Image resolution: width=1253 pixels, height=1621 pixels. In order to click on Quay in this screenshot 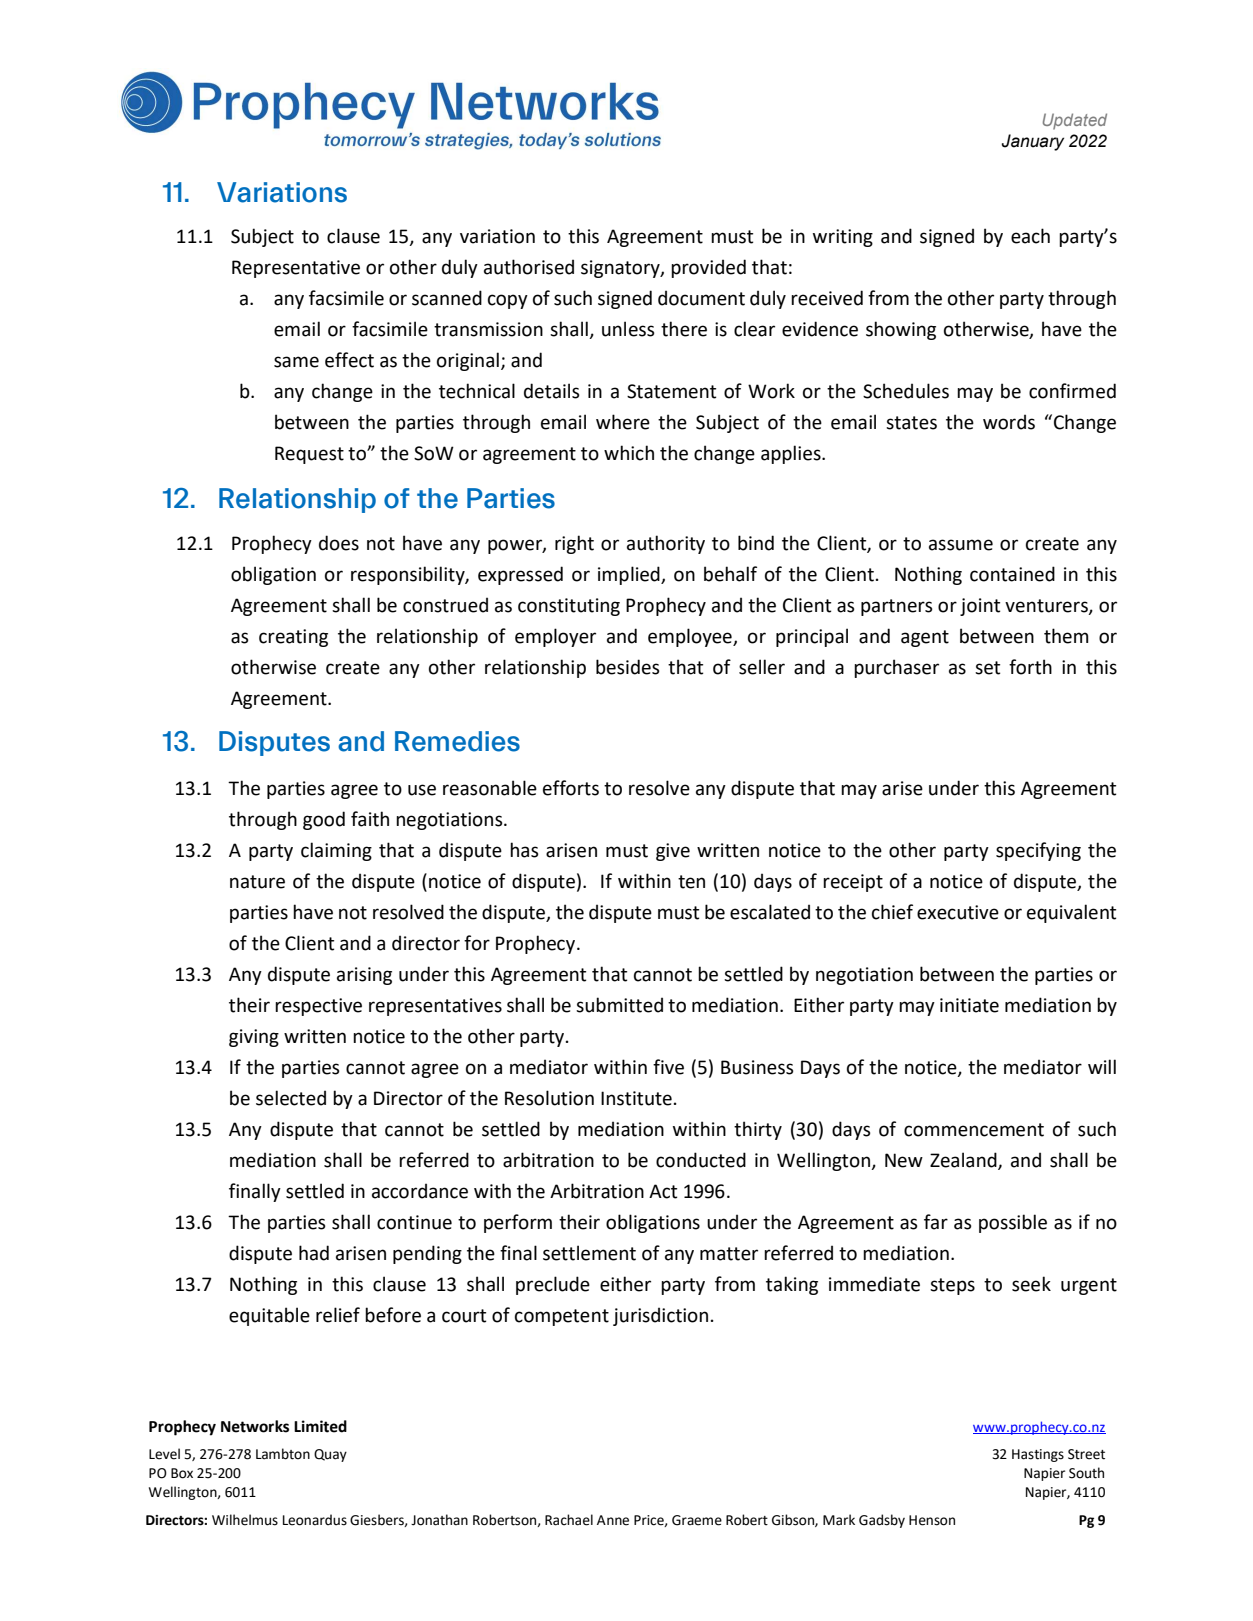, I will do `click(330, 1455)`.
